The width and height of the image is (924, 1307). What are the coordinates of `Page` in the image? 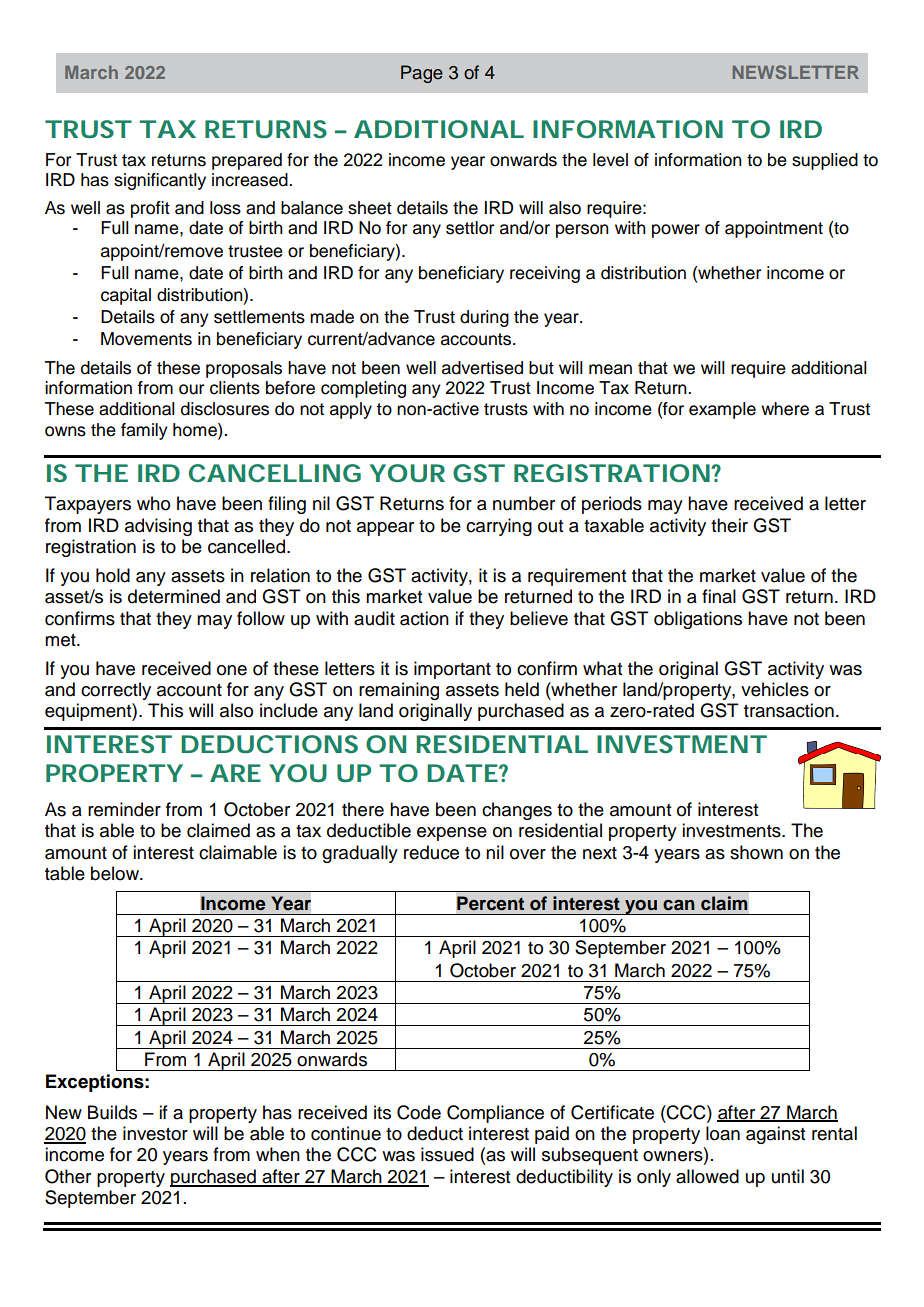 It's located at (422, 74).
